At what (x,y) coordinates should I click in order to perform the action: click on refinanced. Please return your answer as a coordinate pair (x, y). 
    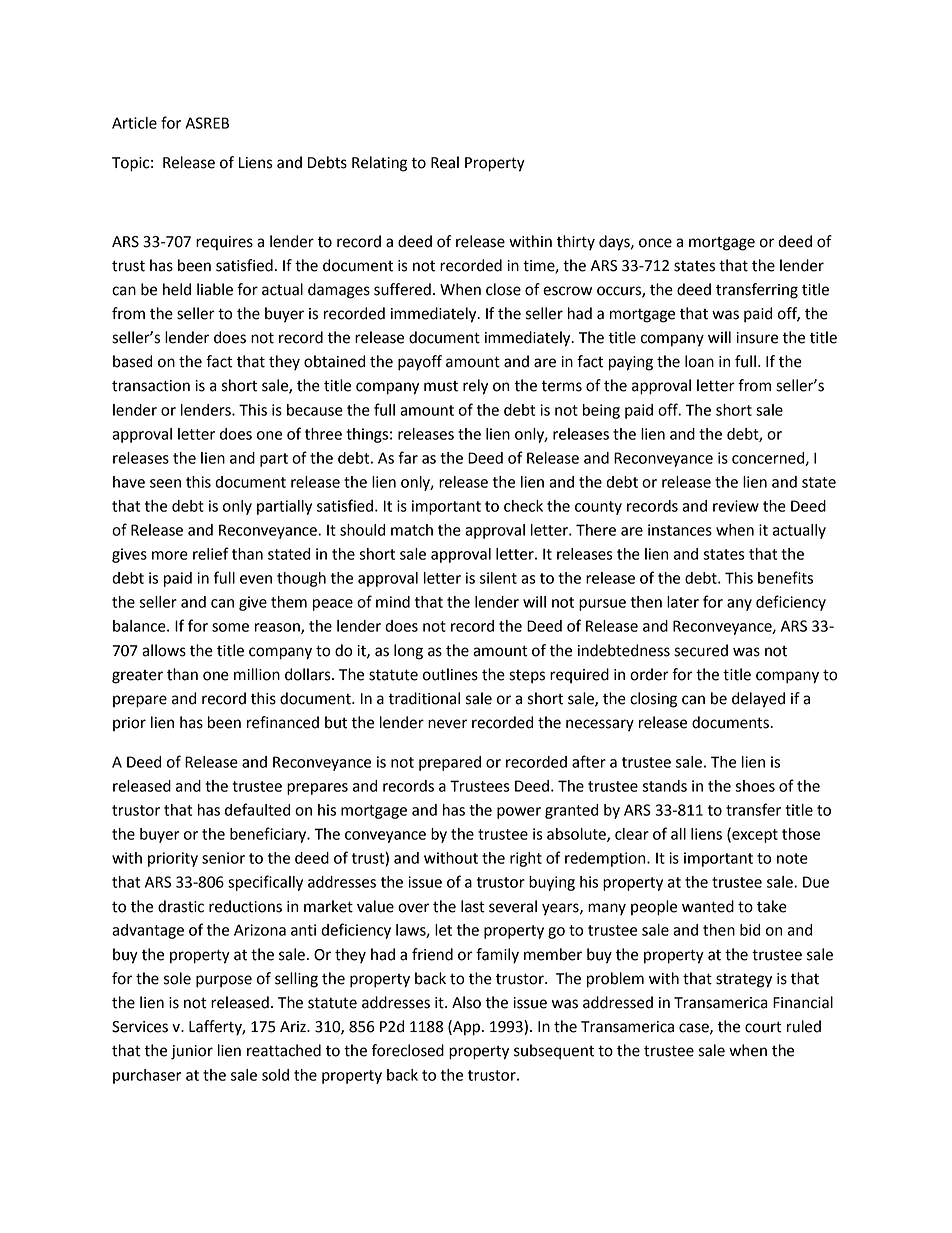
    Looking at the image, I should click on (283, 722).
